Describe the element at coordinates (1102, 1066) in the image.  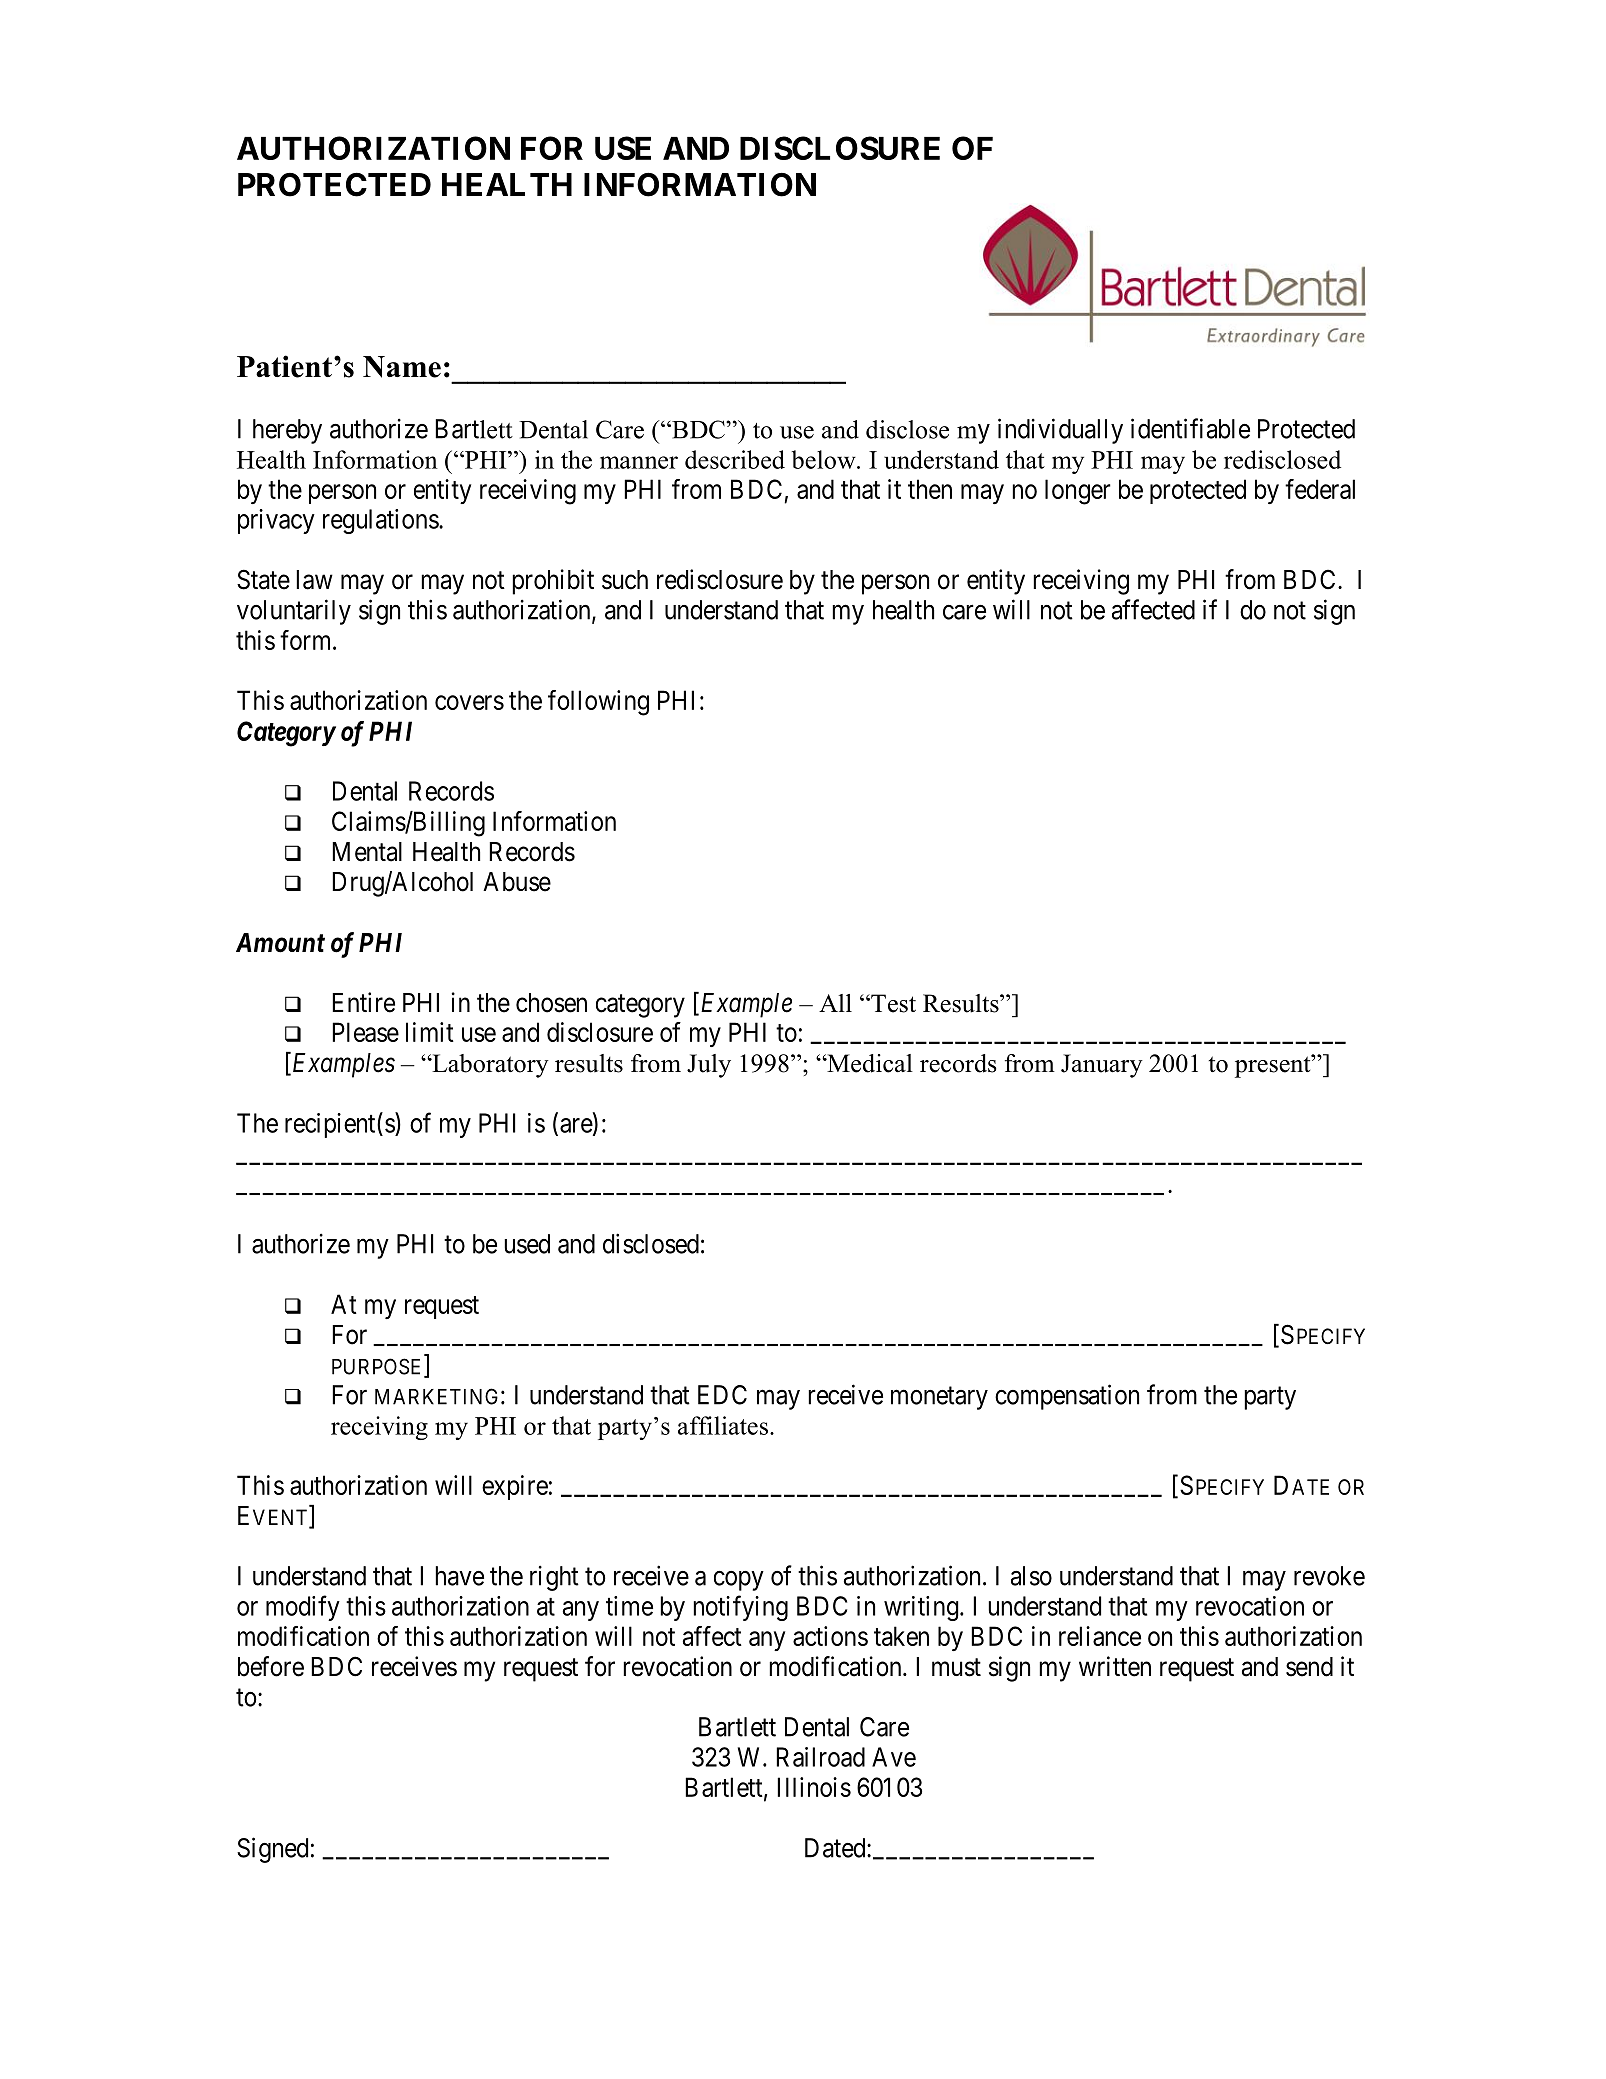
I see `January` at that location.
